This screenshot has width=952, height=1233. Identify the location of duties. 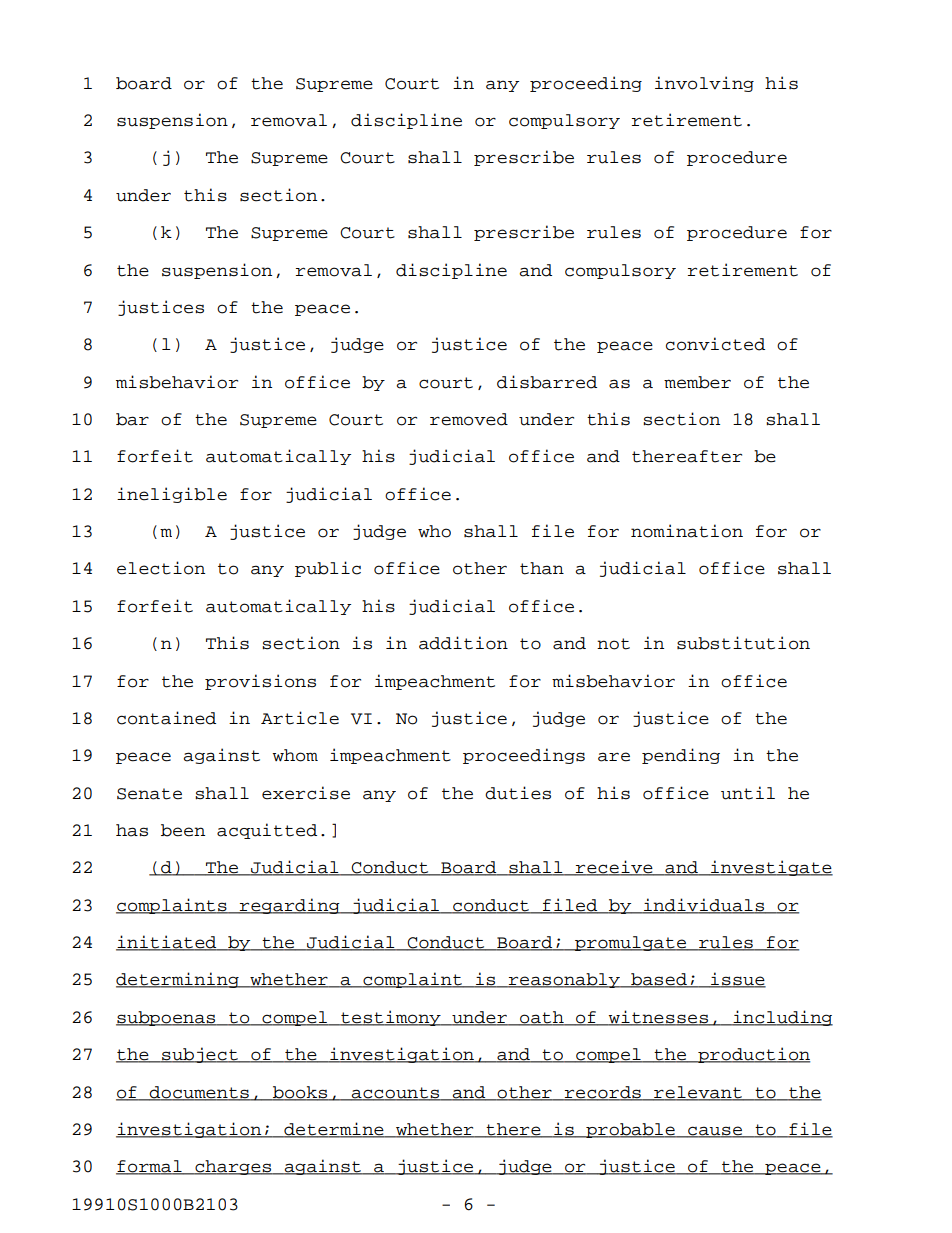
(518, 793).
